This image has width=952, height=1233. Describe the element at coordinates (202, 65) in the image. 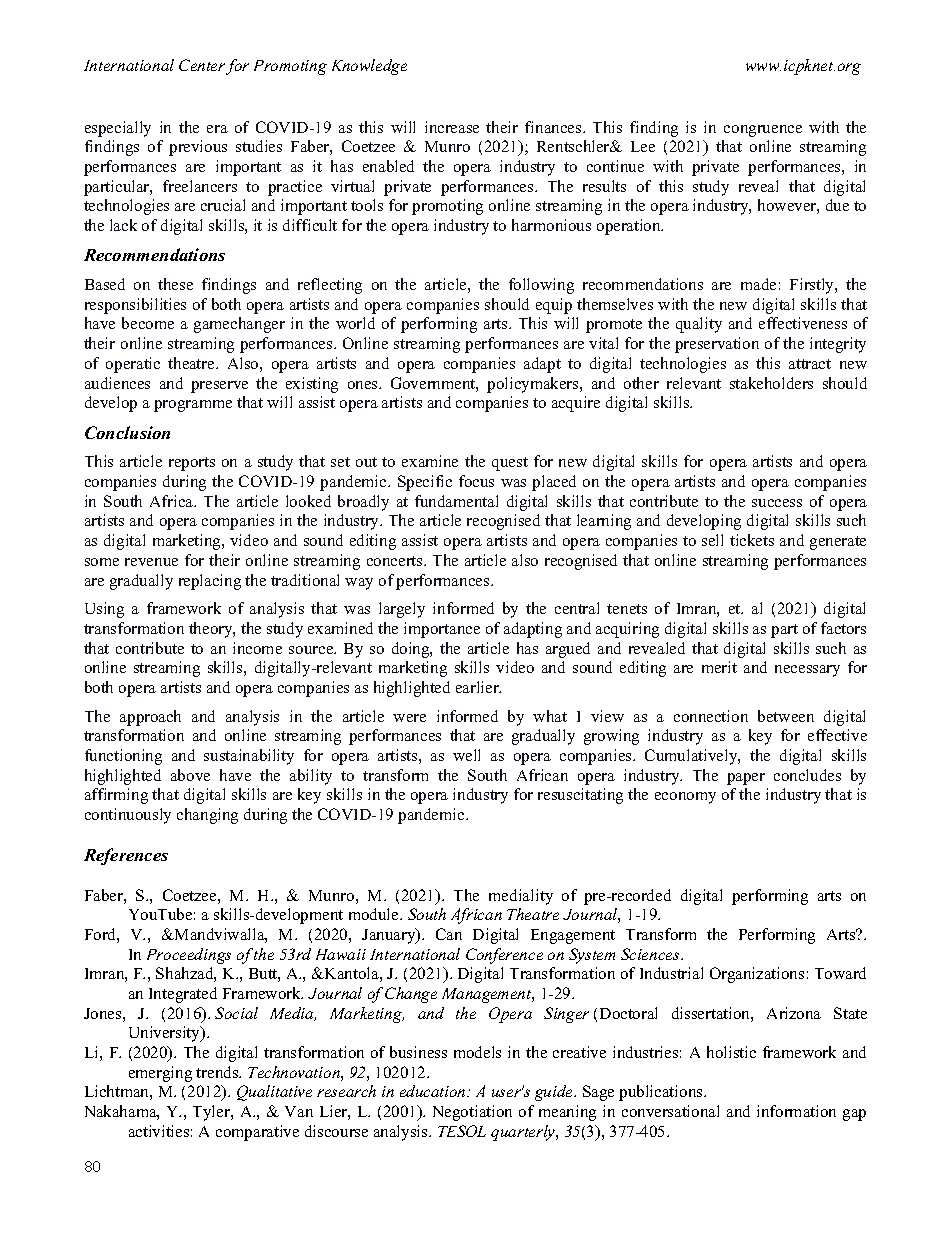

I see `Center` at that location.
